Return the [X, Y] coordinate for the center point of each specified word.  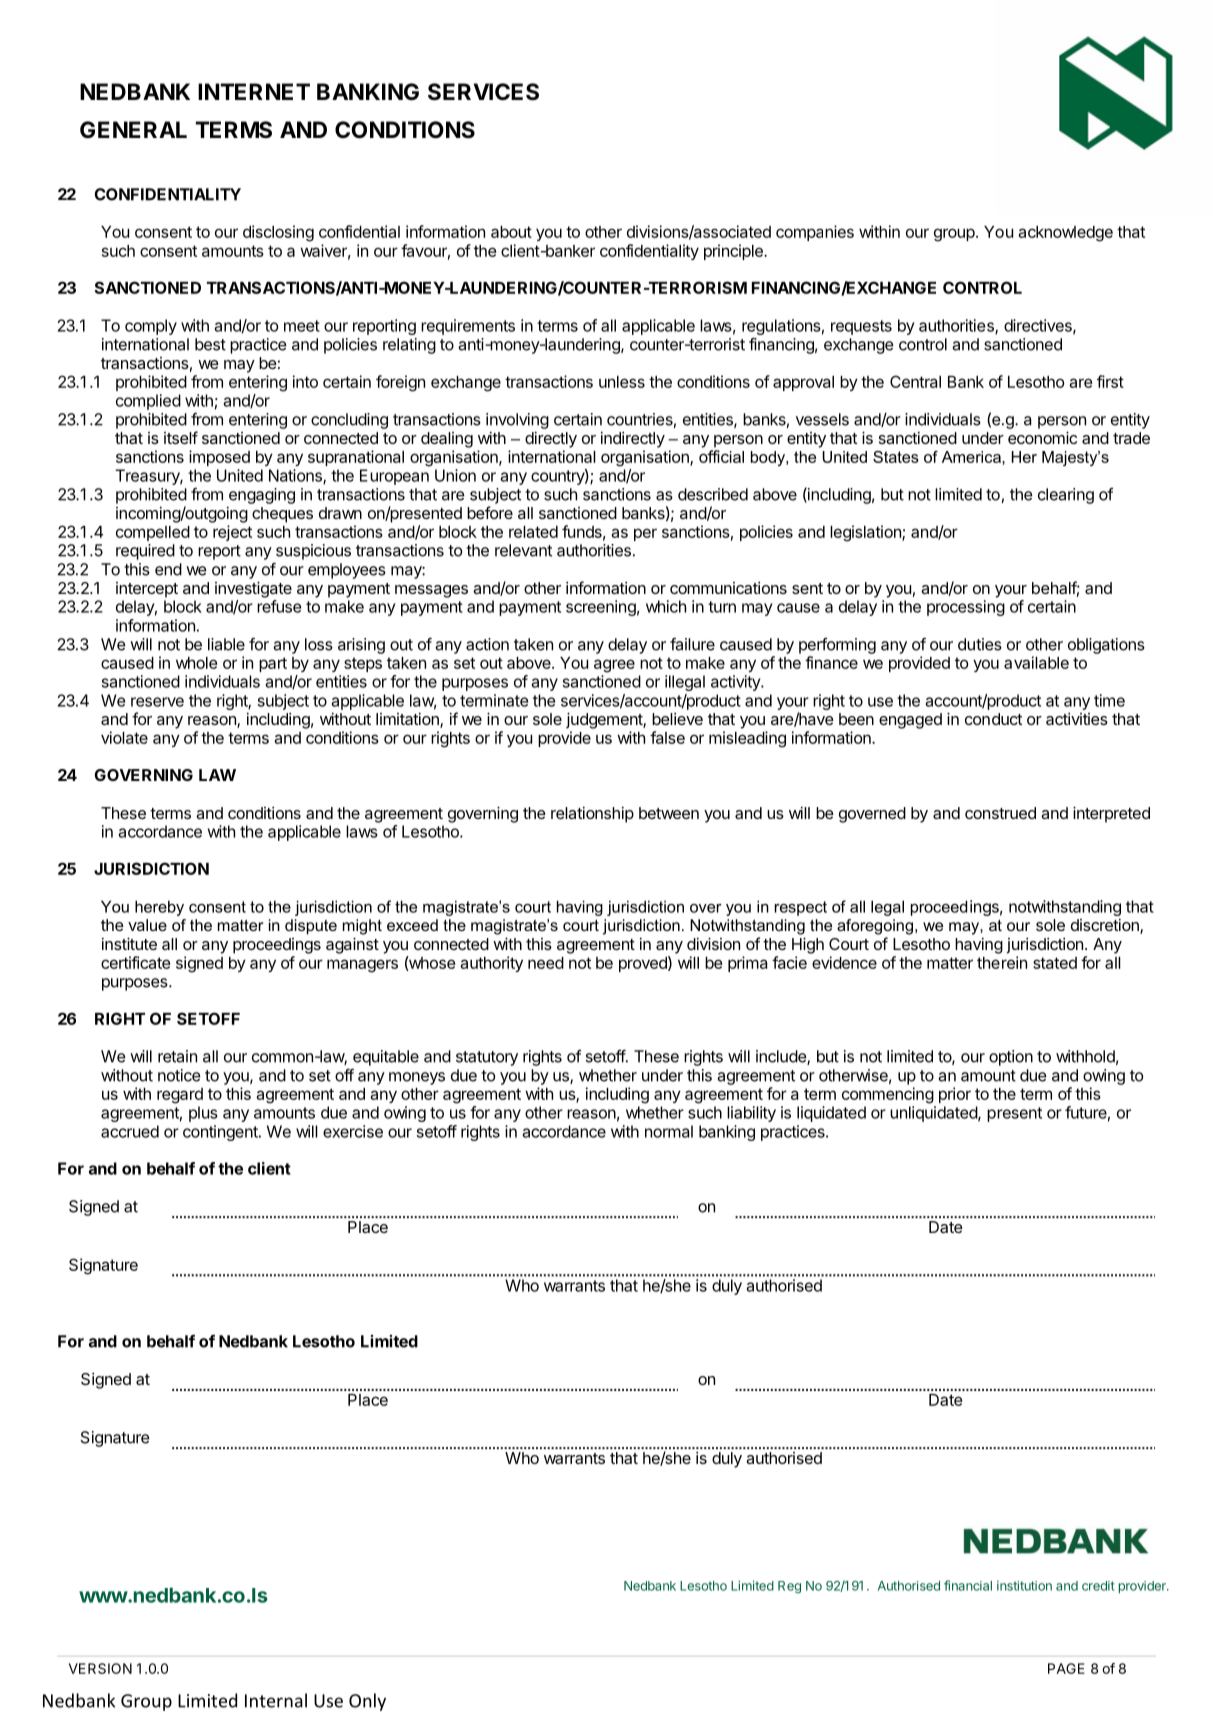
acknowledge [1065, 234]
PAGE [1066, 1668]
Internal [276, 1700]
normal [669, 1131]
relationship [592, 815]
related [533, 532]
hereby [159, 908]
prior [955, 1095]
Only [367, 1702]
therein [1002, 962]
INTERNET [254, 91]
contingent [221, 1133]
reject [232, 533]
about [511, 232]
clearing [1066, 496]
